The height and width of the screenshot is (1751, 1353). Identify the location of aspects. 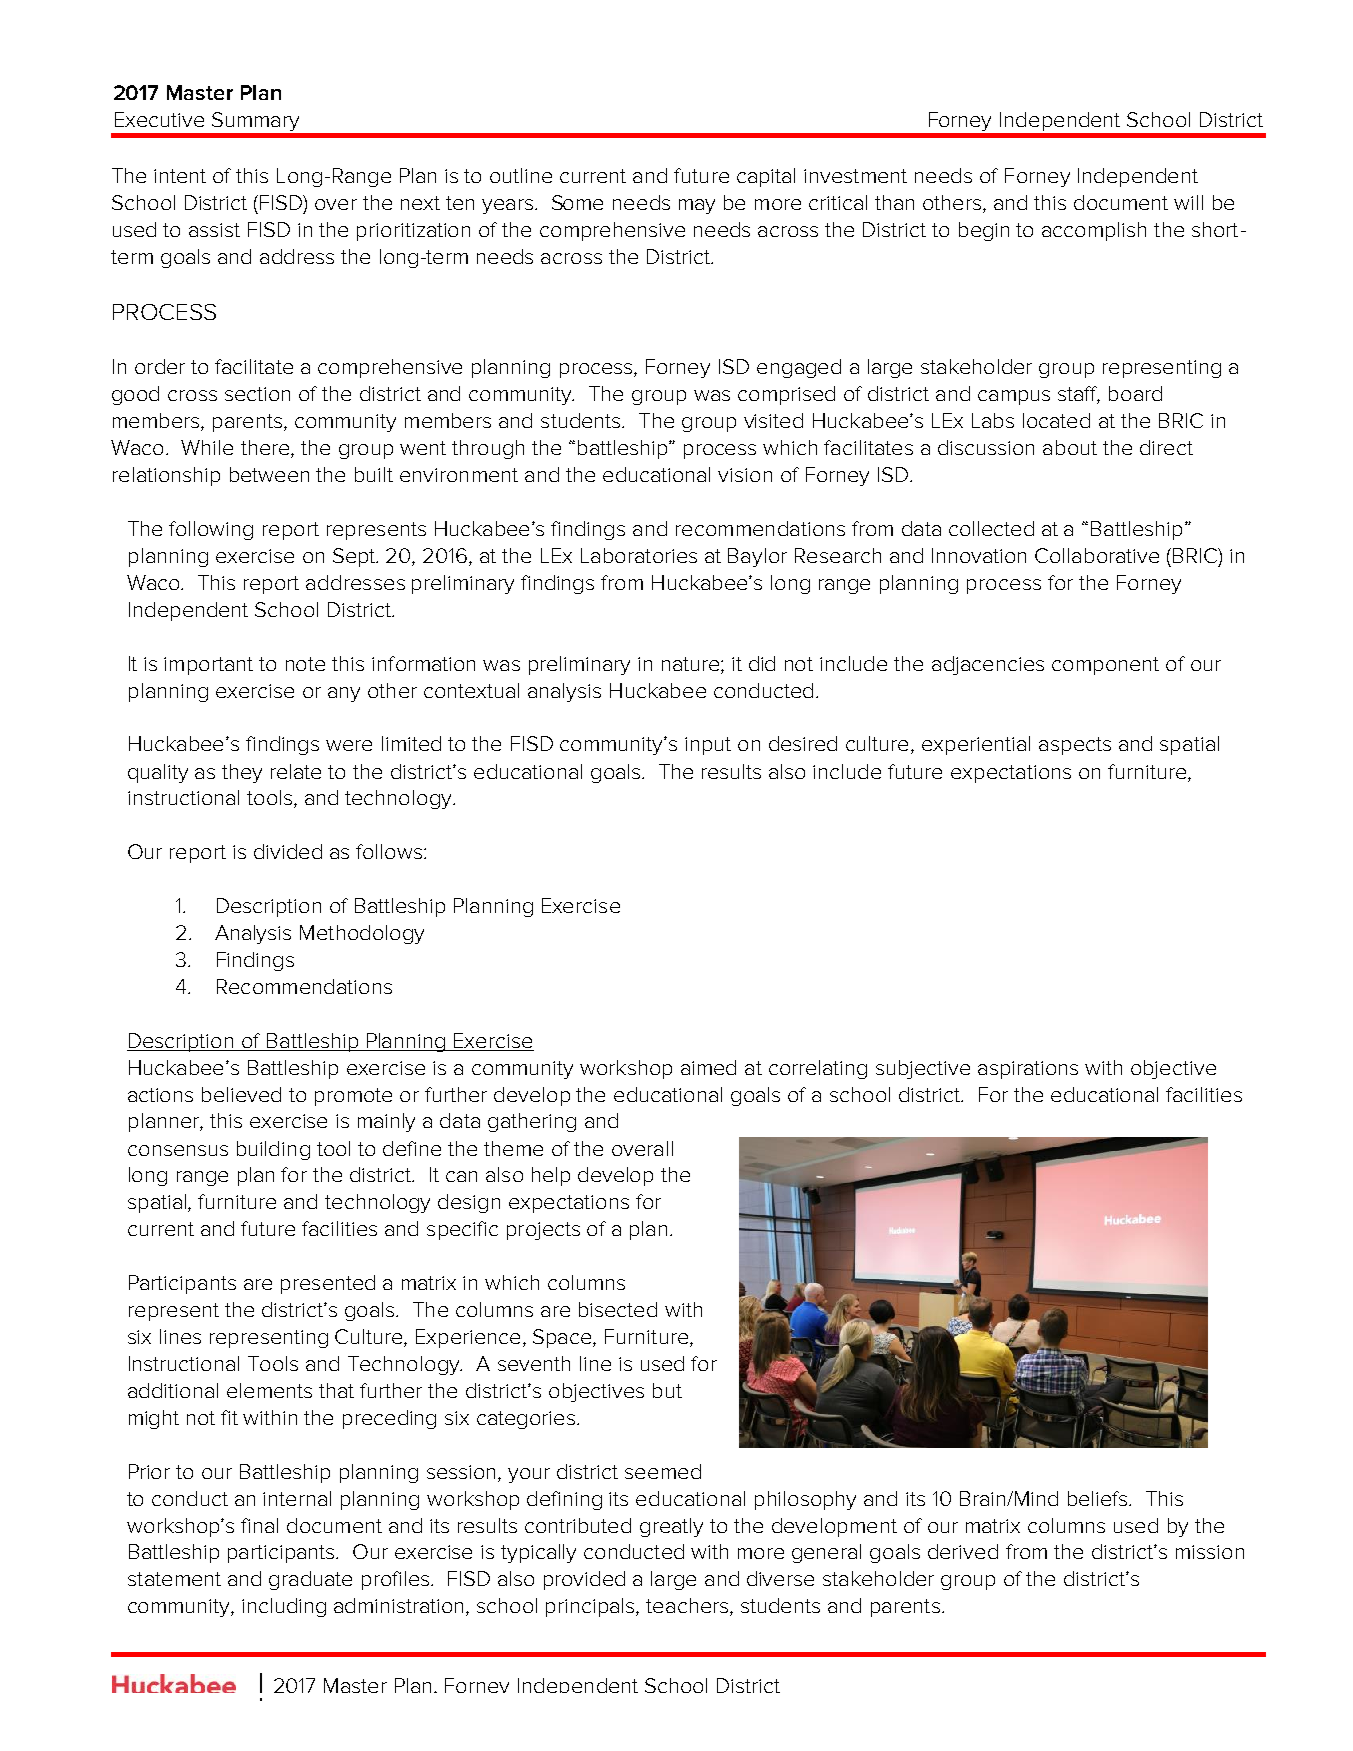
(1075, 746).
